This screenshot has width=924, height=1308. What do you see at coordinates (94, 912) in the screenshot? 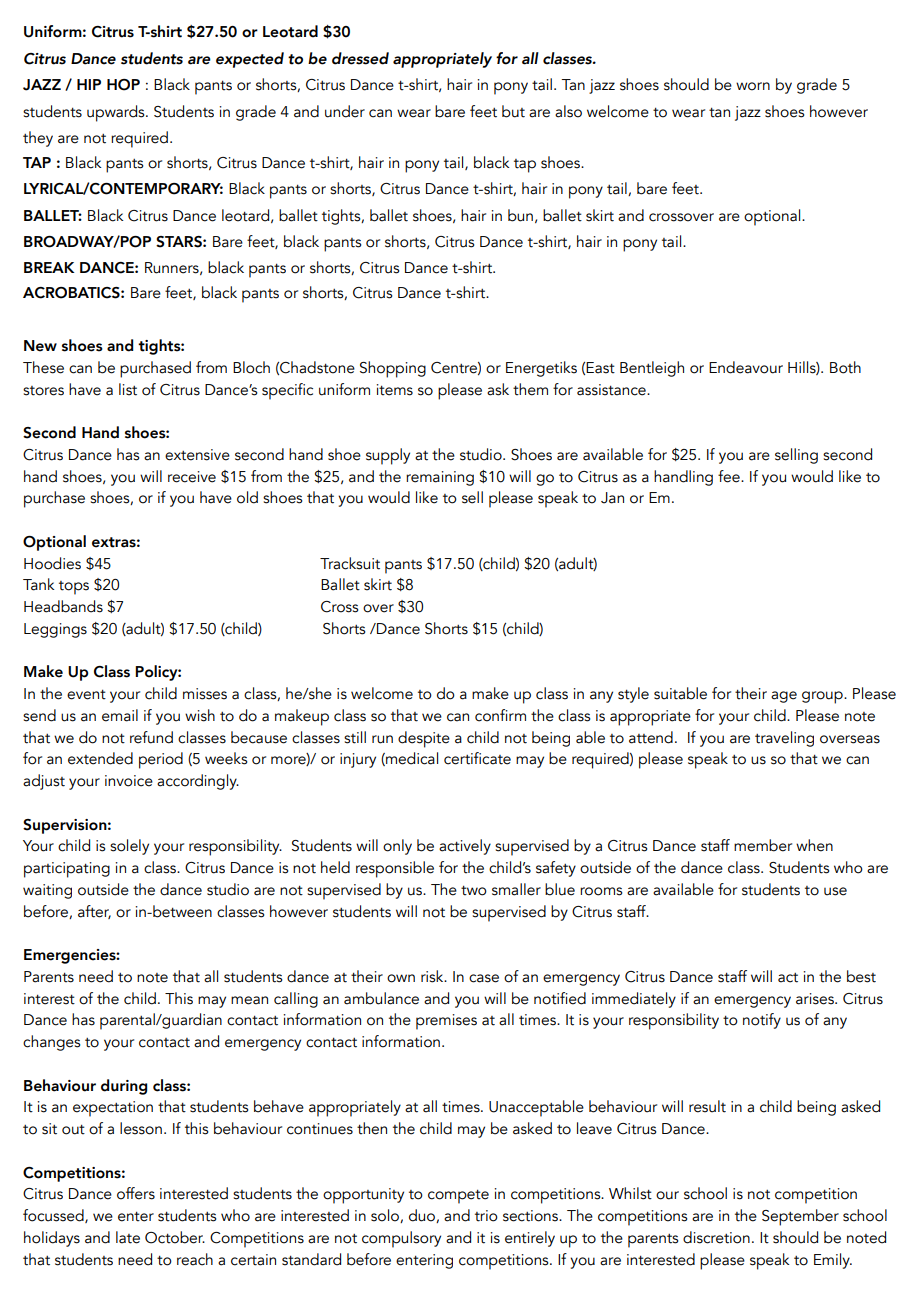
I see `after` at bounding box center [94, 912].
